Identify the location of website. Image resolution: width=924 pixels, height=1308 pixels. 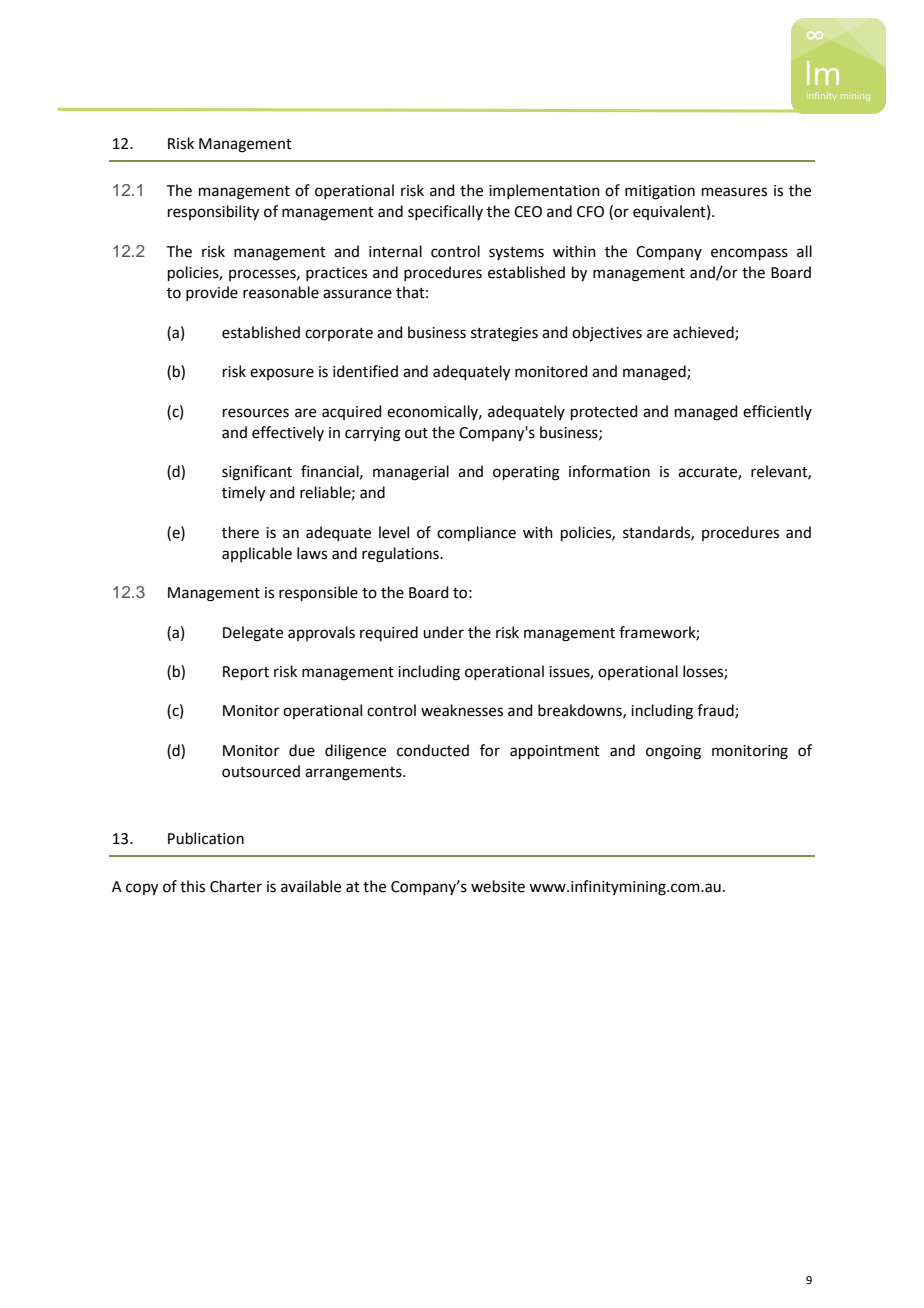
(498, 886).
